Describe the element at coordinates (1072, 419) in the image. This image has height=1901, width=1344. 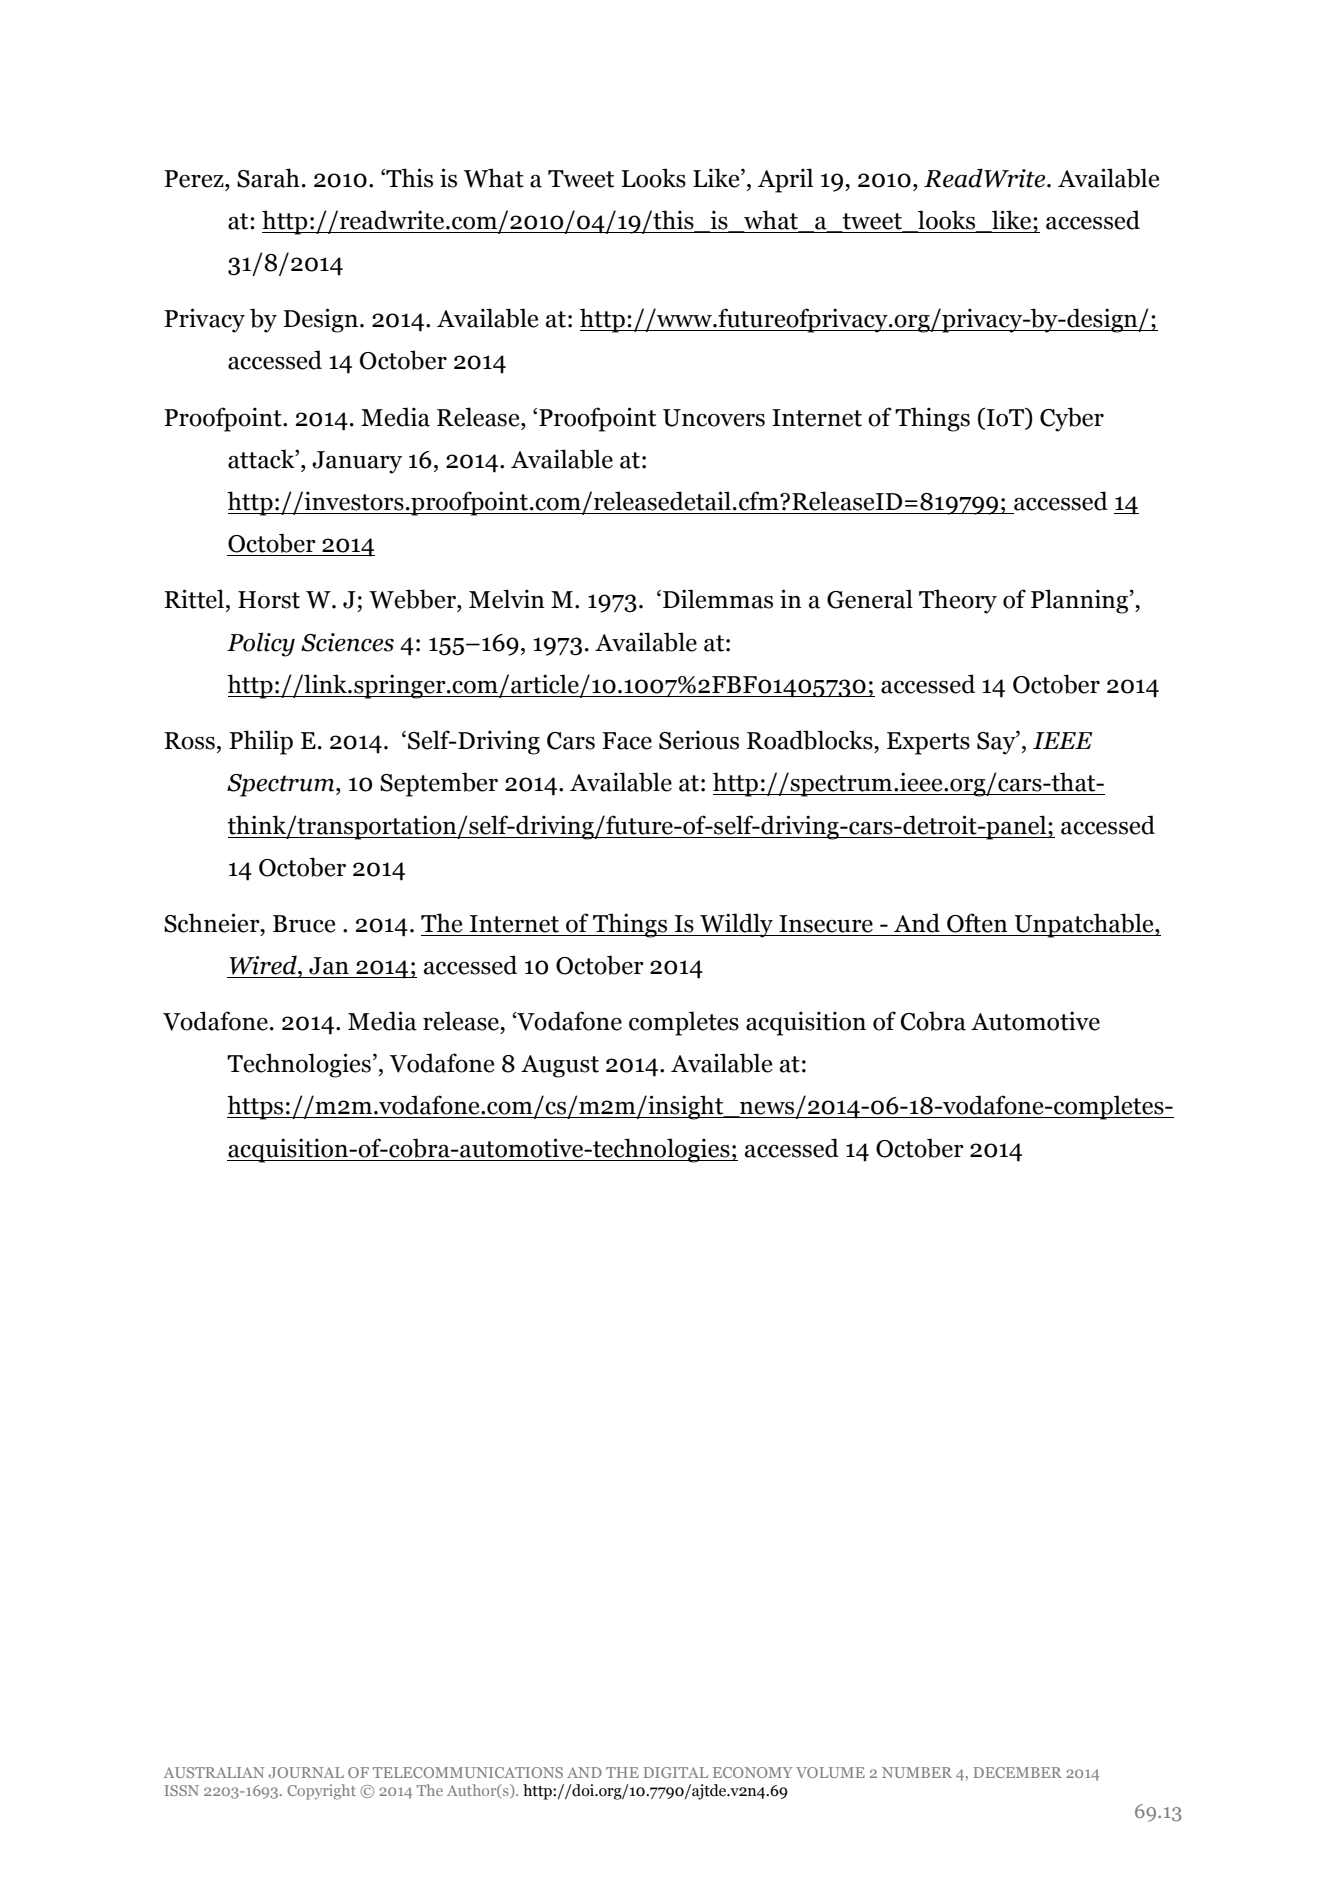
I see `Cyber` at that location.
